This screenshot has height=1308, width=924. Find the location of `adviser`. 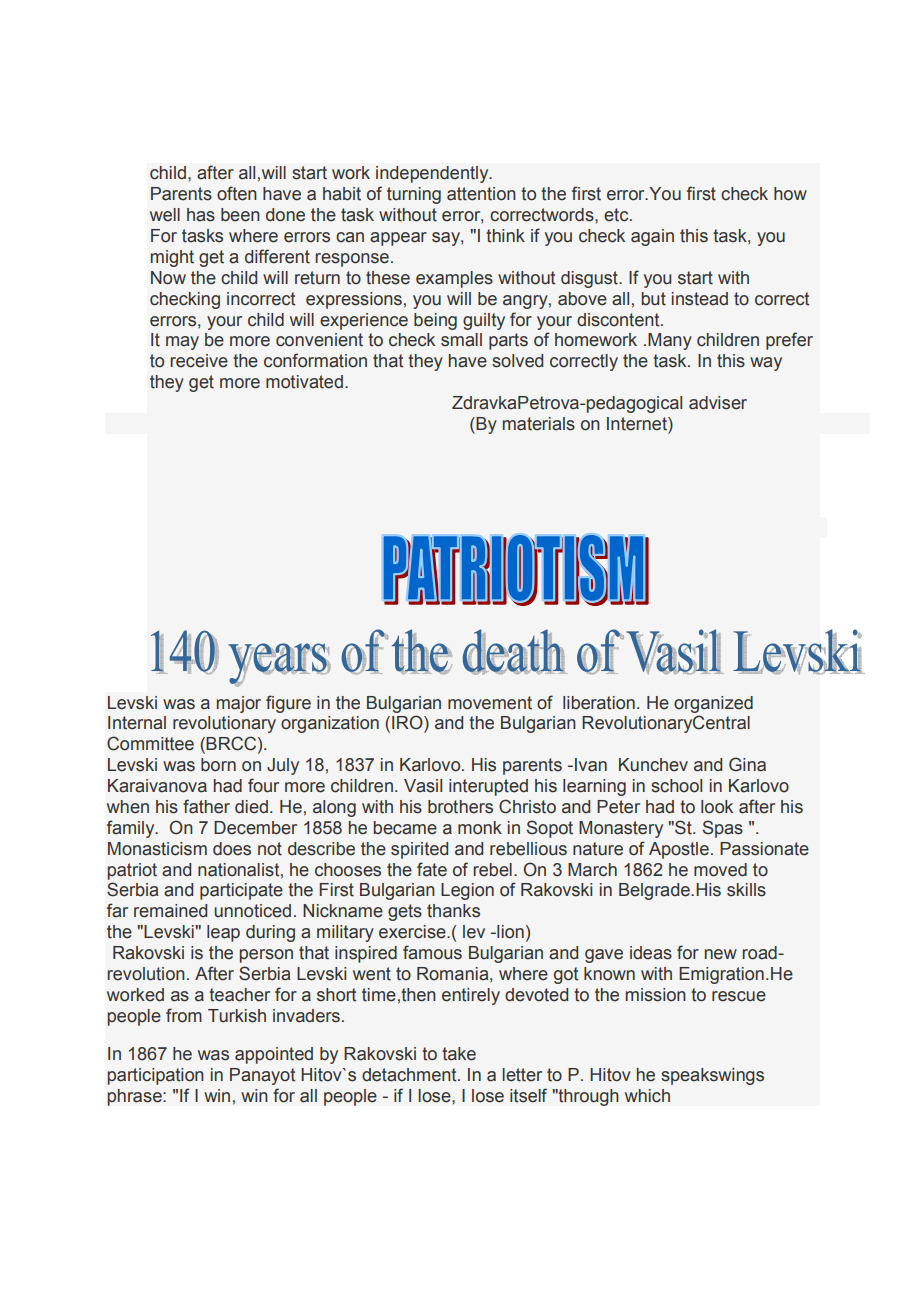

adviser is located at coordinates (718, 403).
